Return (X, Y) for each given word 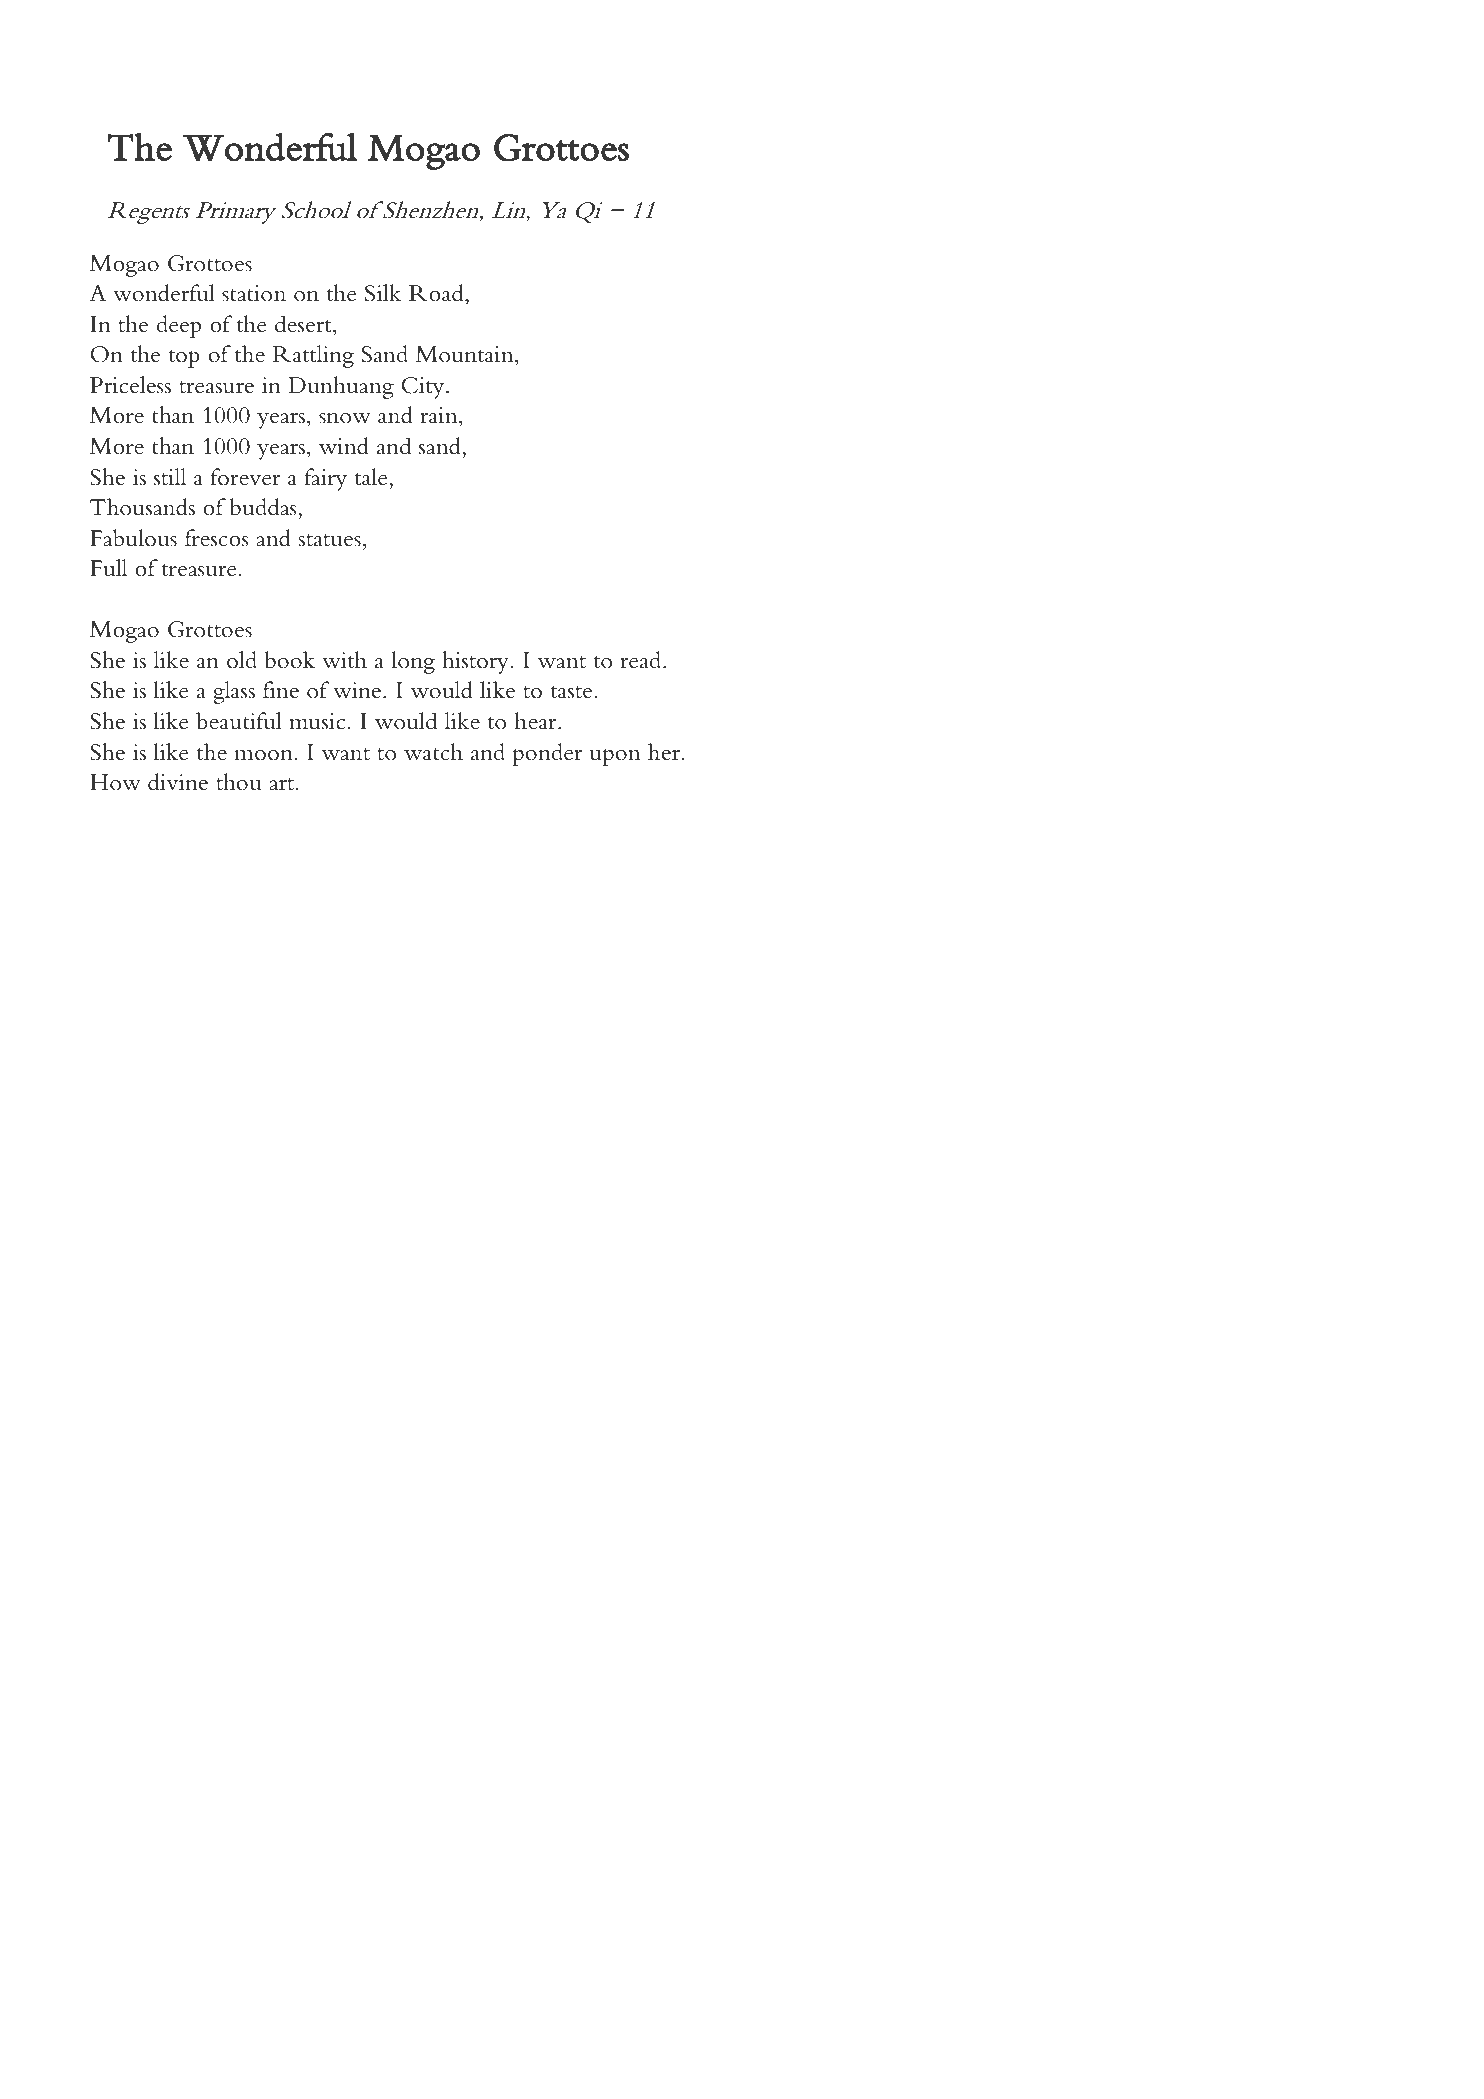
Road (437, 293)
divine (178, 782)
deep (179, 326)
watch (433, 752)
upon (615, 757)
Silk (383, 293)
